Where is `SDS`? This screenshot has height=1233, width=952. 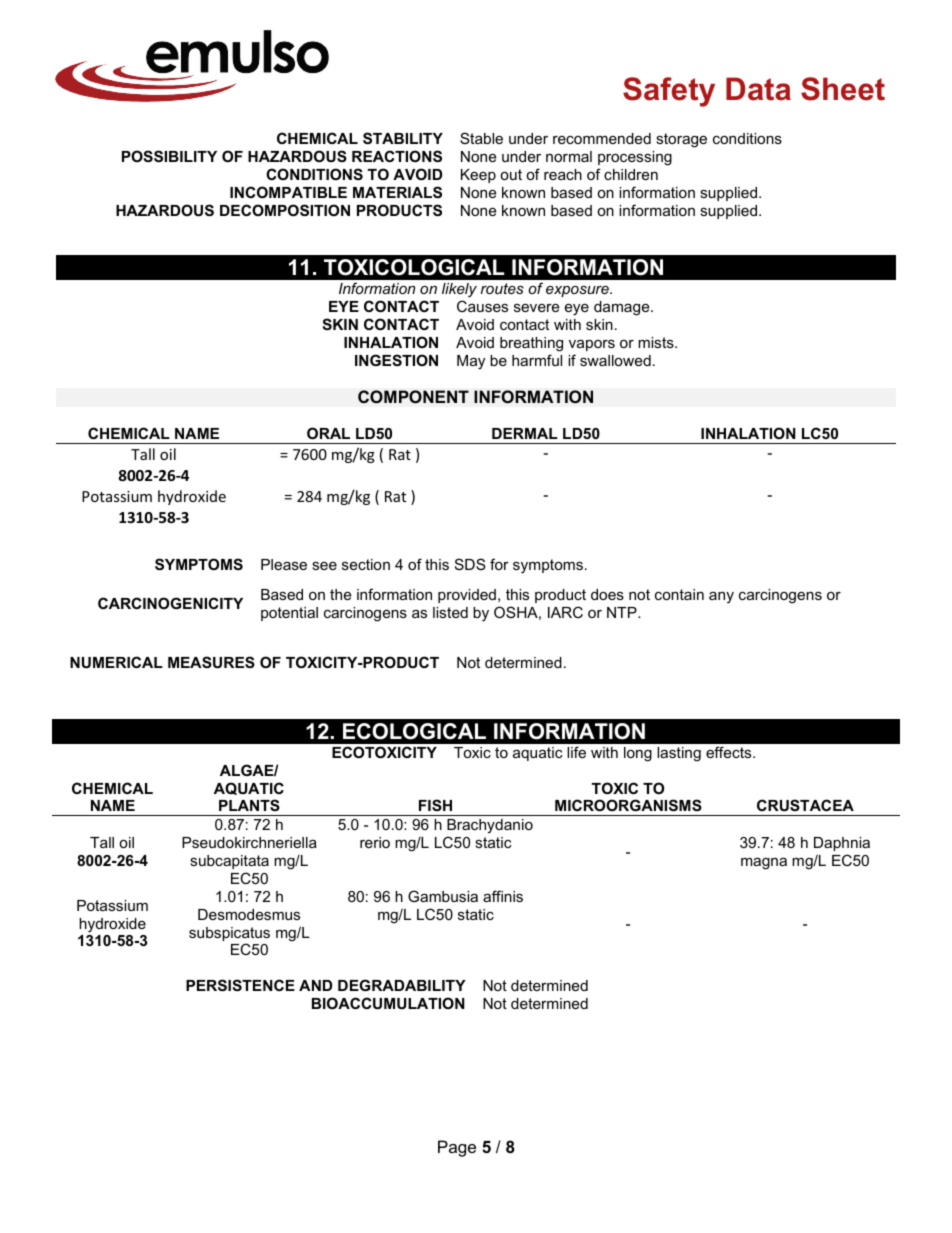
SDS is located at coordinates (470, 564).
